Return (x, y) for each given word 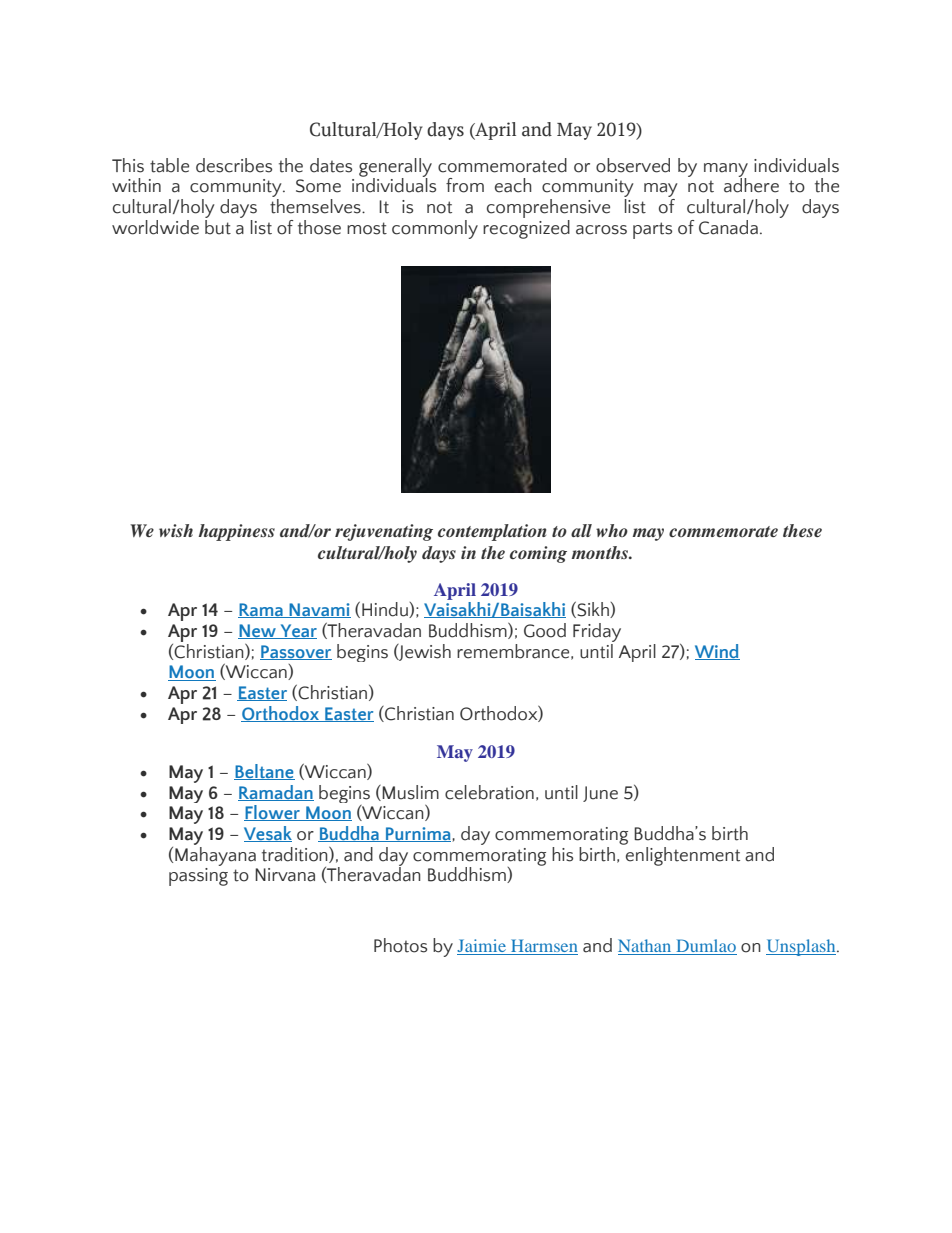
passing (198, 877)
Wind (717, 652)
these (802, 530)
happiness (237, 532)
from (465, 185)
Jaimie (482, 947)
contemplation (492, 532)
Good (545, 630)
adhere (751, 184)
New (258, 631)
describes (234, 165)
